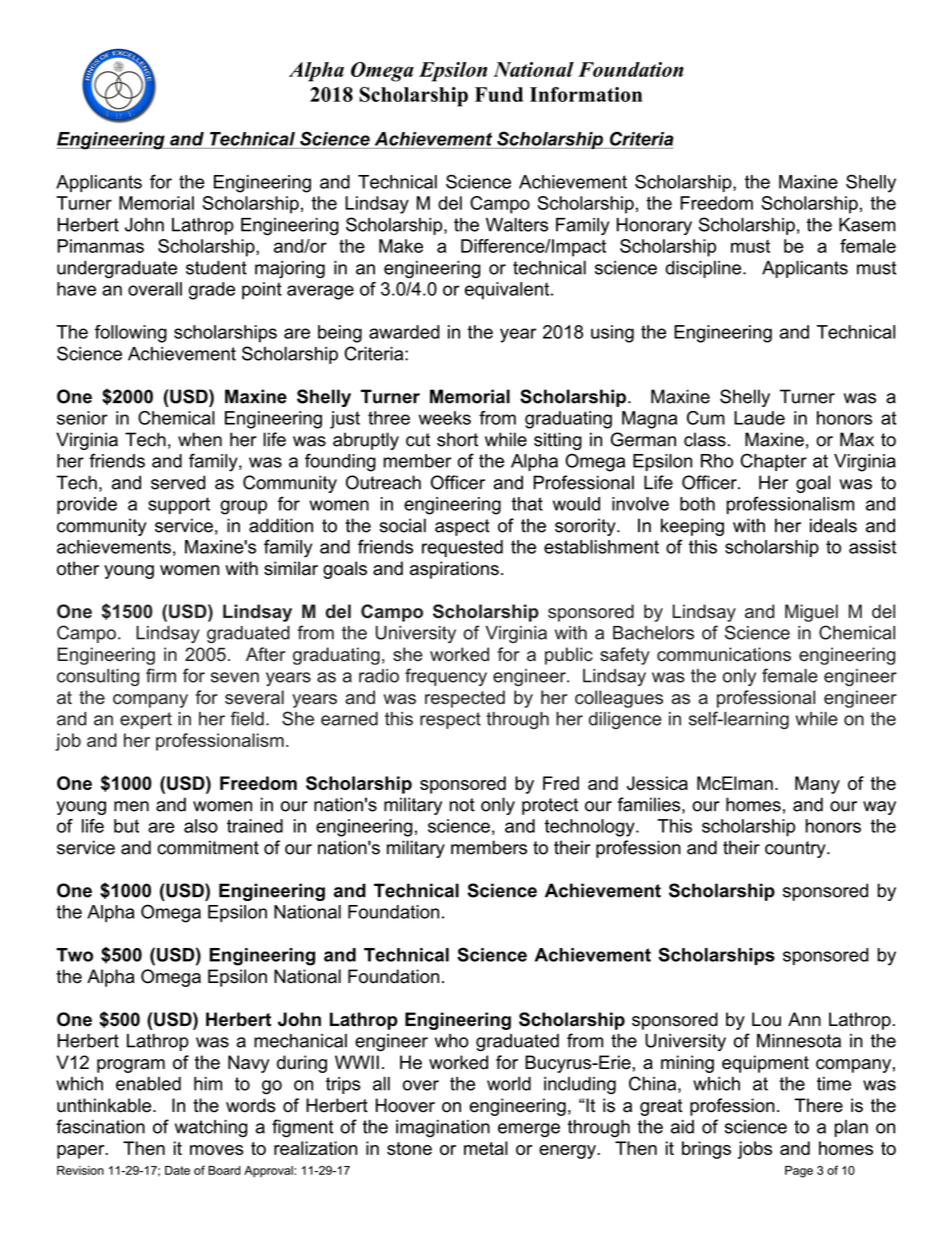  What do you see at coordinates (178, 482) in the page?
I see `served` at bounding box center [178, 482].
